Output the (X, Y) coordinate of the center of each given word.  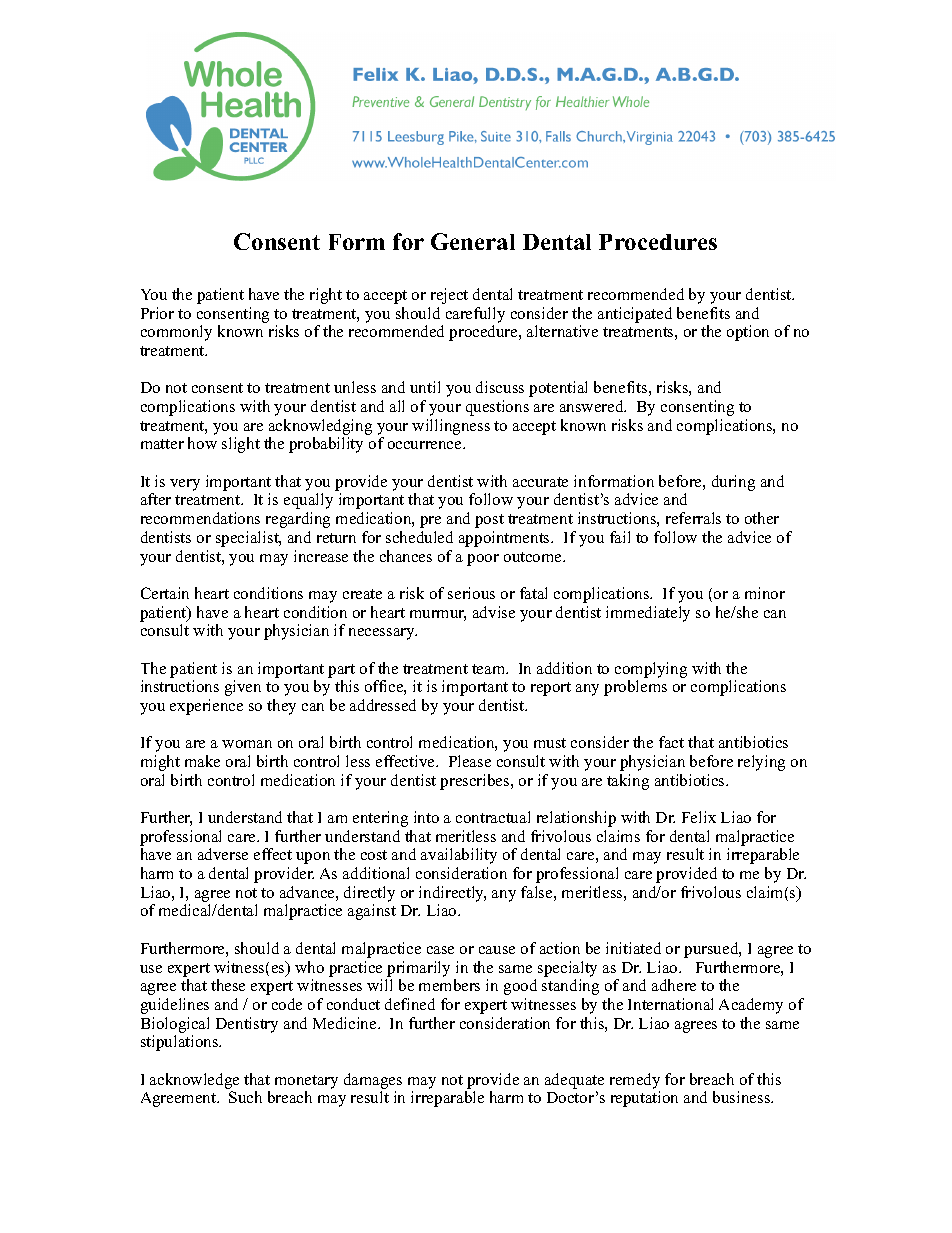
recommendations (200, 518)
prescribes (476, 782)
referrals (693, 518)
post (489, 521)
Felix (699, 817)
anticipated (635, 315)
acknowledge (194, 1081)
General (473, 241)
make (202, 761)
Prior (157, 313)
